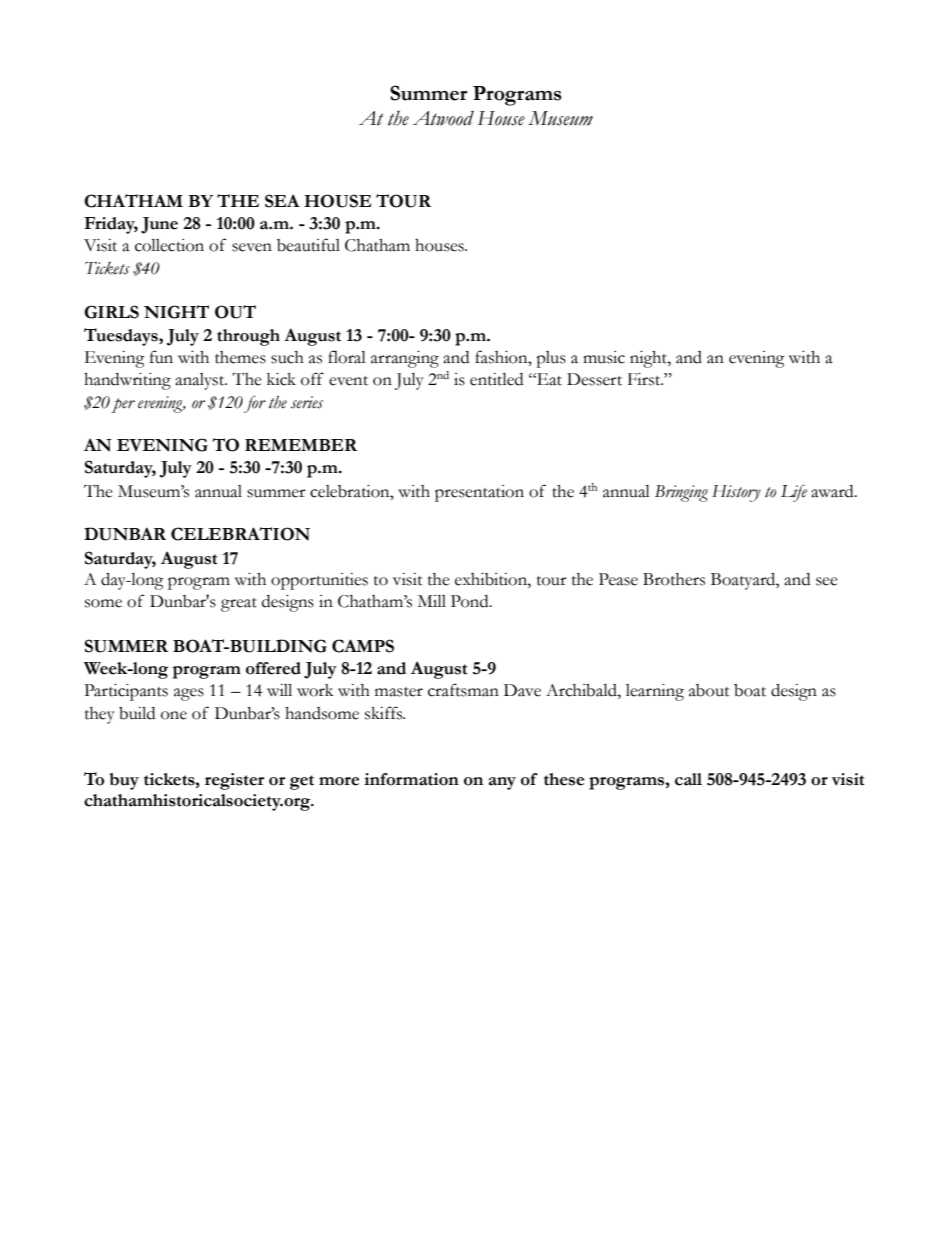 The width and height of the screenshot is (952, 1233). I want to click on register, so click(234, 781).
